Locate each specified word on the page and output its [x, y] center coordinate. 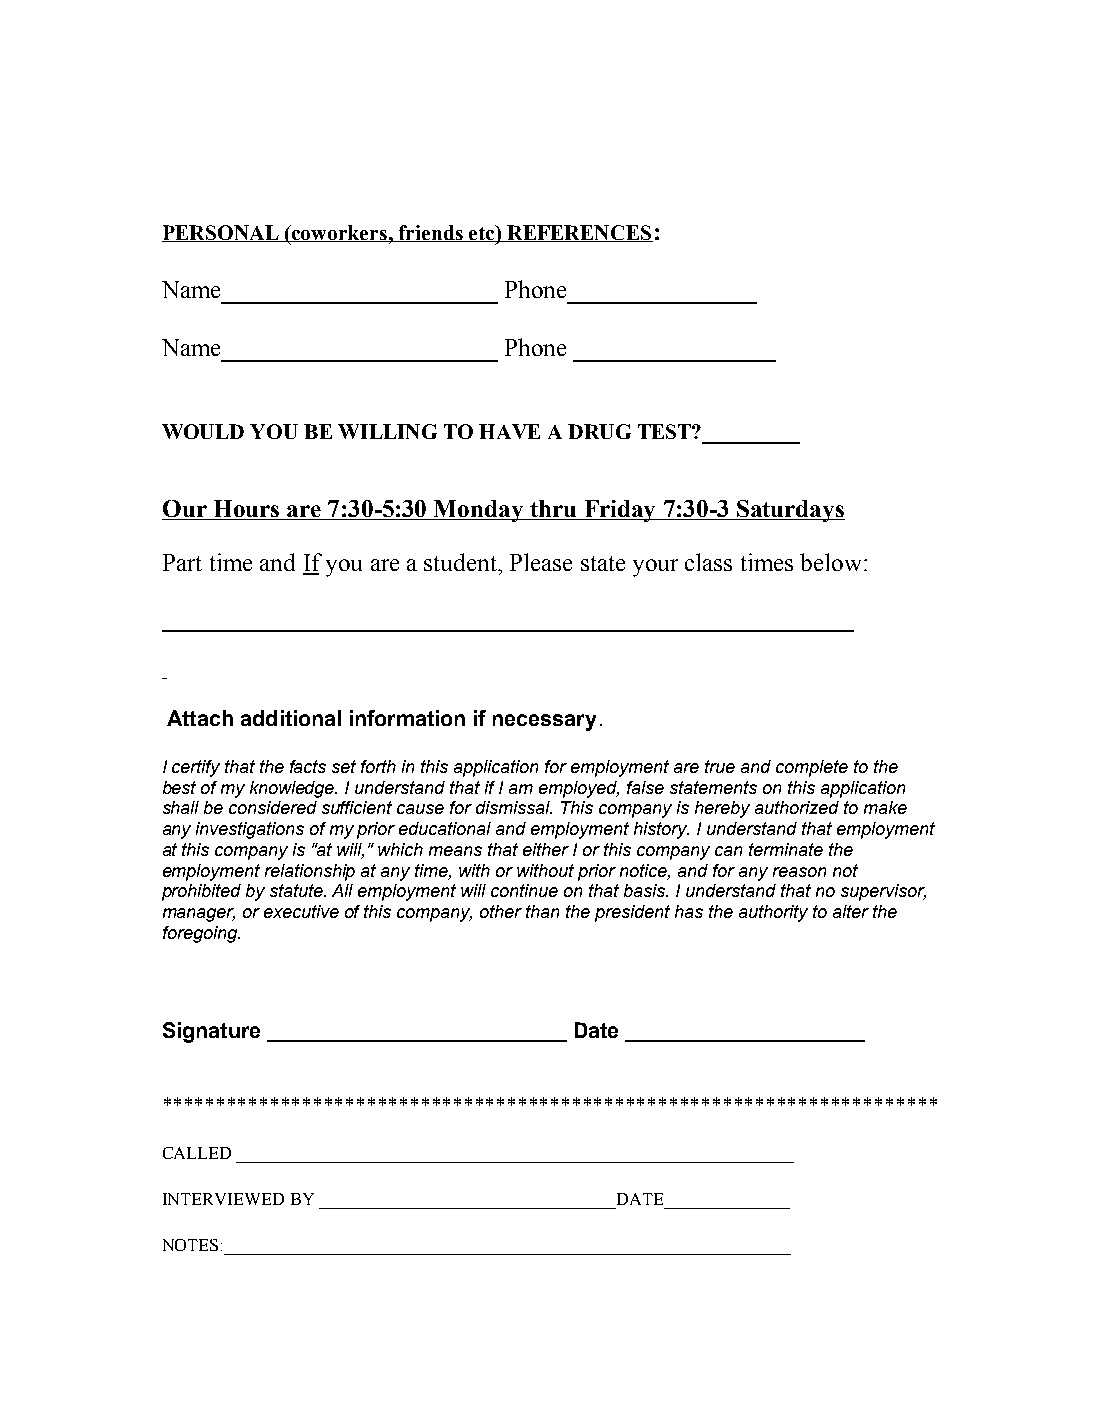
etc [482, 233]
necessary [544, 722]
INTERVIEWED [223, 1199]
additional [291, 718]
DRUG [599, 431]
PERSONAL [221, 233]
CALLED [197, 1153]
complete [812, 768]
